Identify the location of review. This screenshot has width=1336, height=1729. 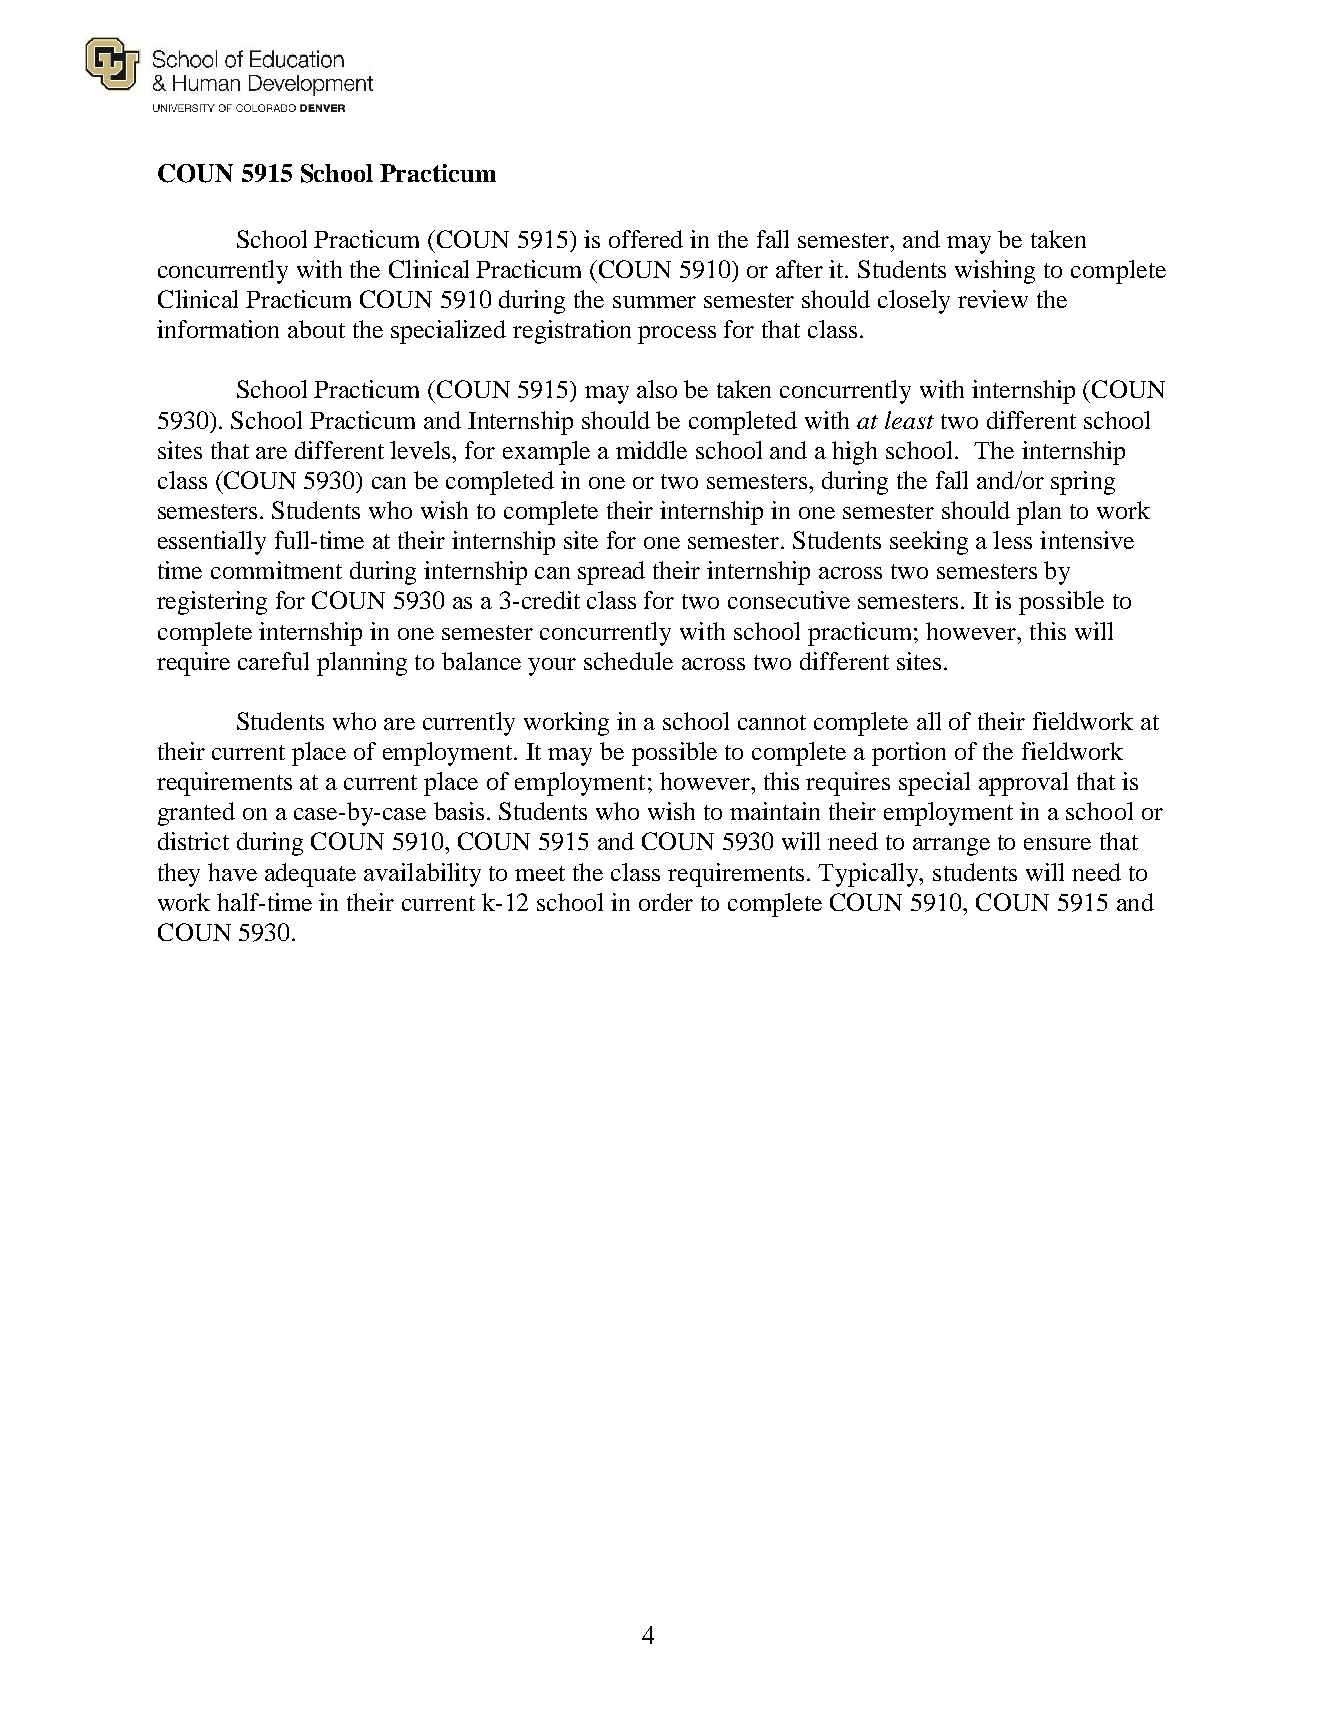
(993, 299).
